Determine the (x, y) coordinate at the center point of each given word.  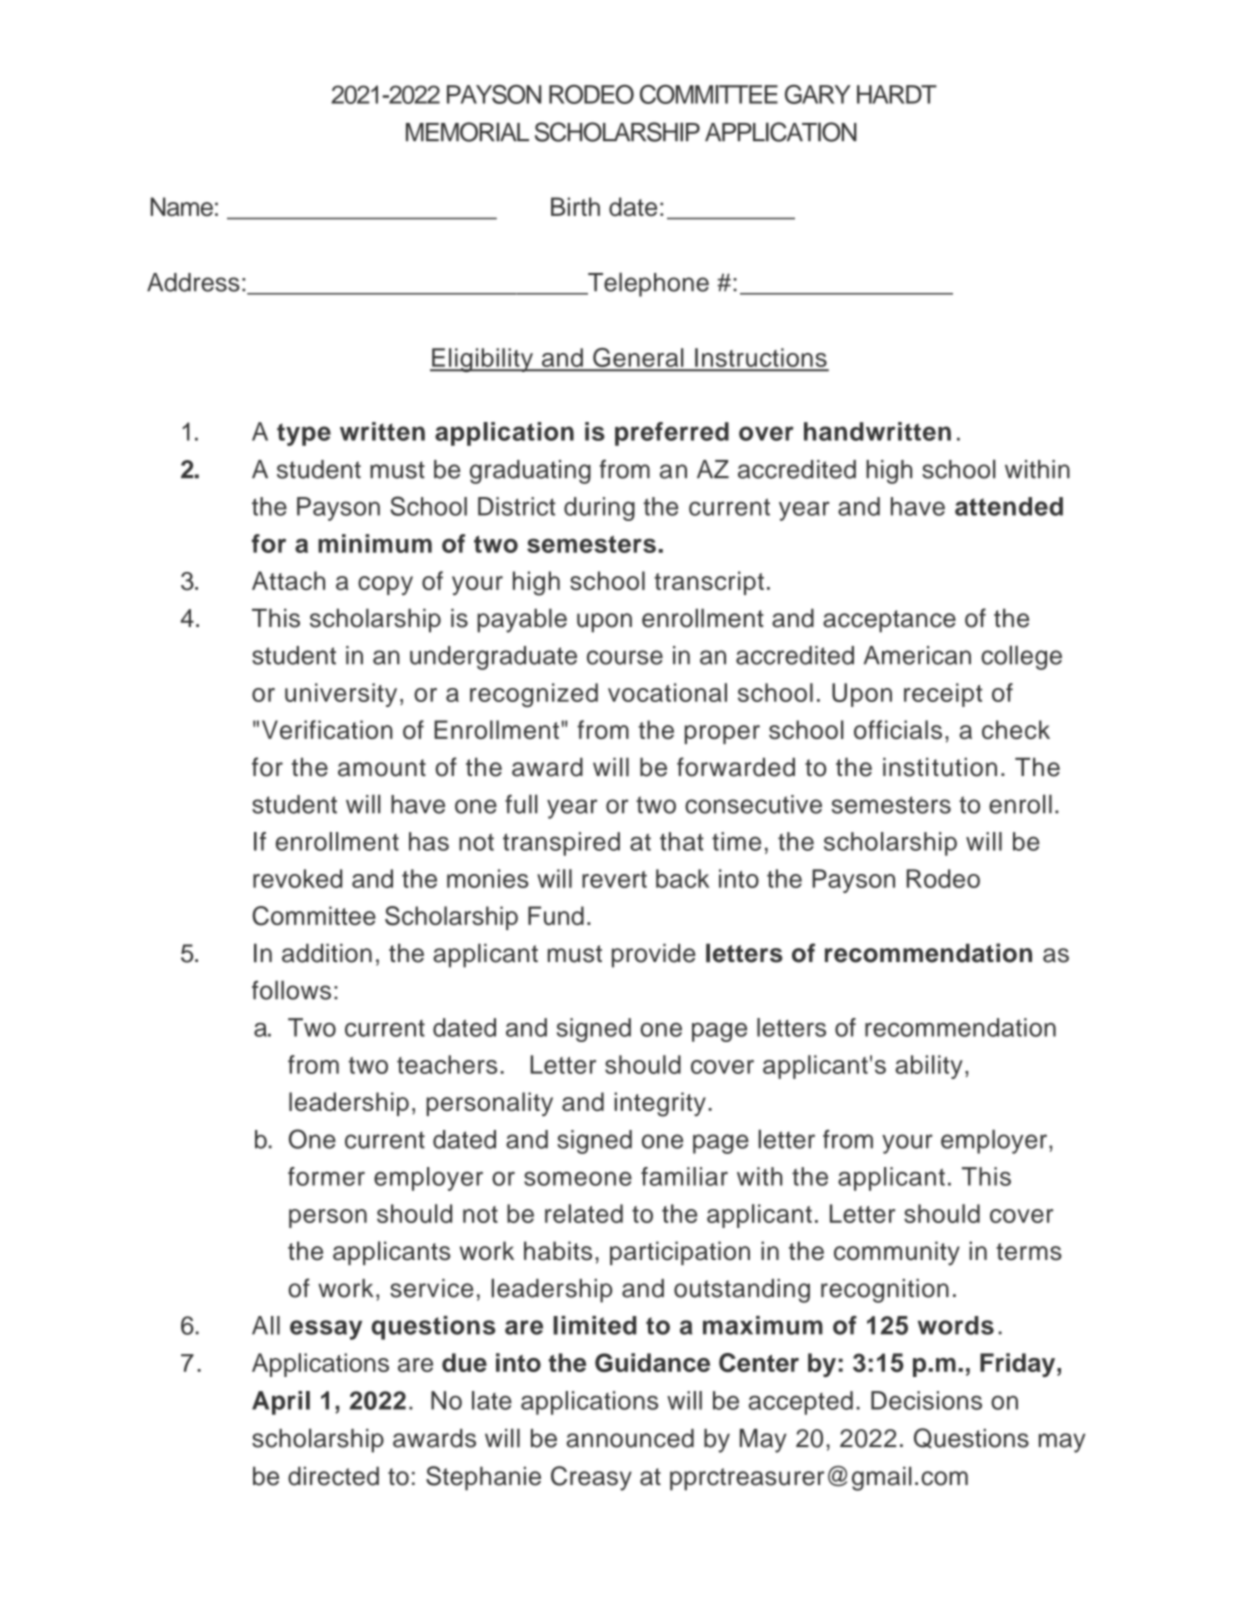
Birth (575, 206)
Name (181, 206)
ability (929, 1067)
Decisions (926, 1400)
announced (630, 1438)
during (599, 509)
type (304, 434)
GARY (818, 94)
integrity (660, 1104)
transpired (561, 844)
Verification (327, 729)
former (326, 1176)
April (281, 1403)
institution (940, 767)
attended (1009, 506)
